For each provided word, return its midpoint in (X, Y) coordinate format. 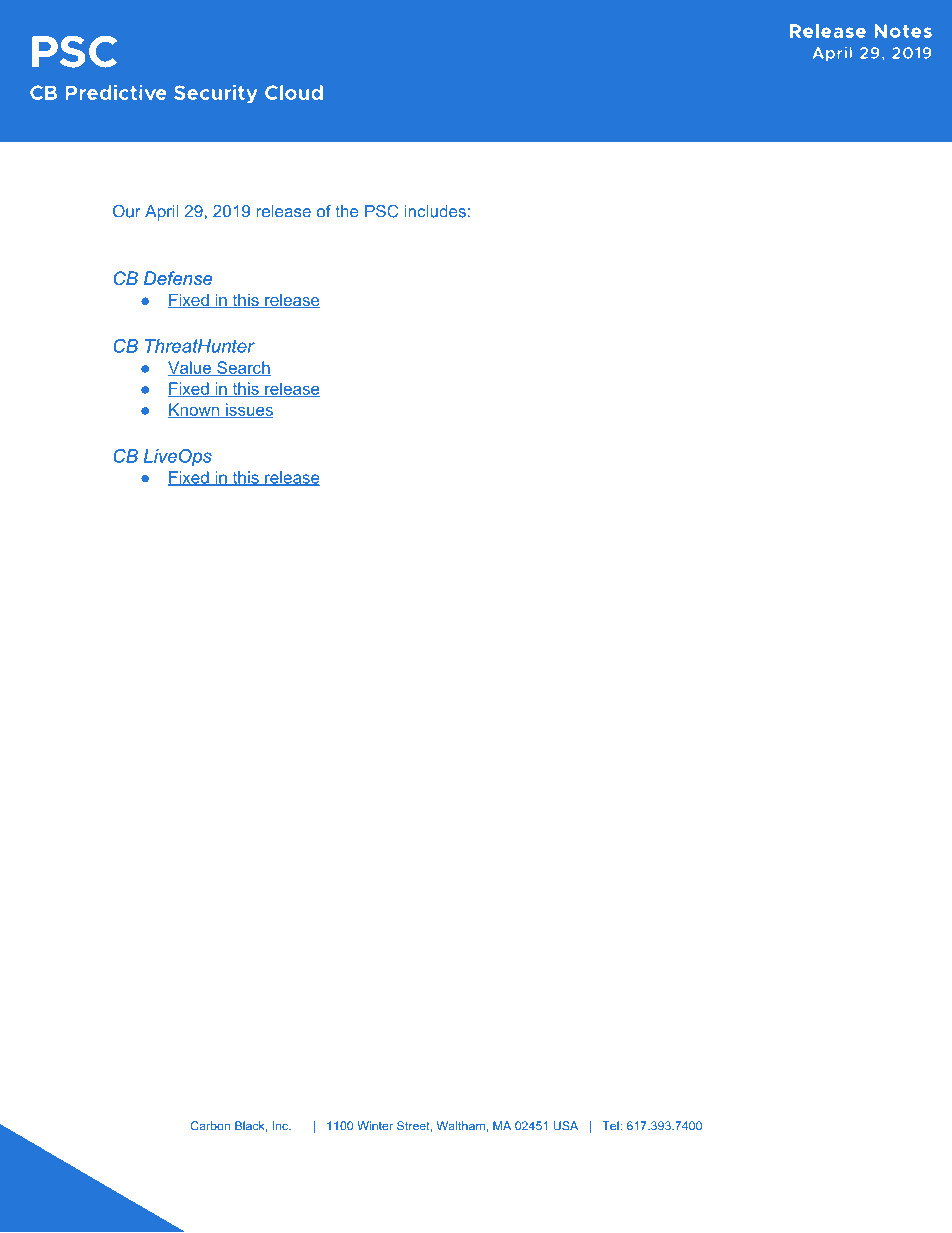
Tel (611, 1126)
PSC (381, 211)
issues (248, 410)
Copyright (217, 1151)
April (162, 213)
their (698, 1181)
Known (195, 410)
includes (435, 211)
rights (462, 1151)
